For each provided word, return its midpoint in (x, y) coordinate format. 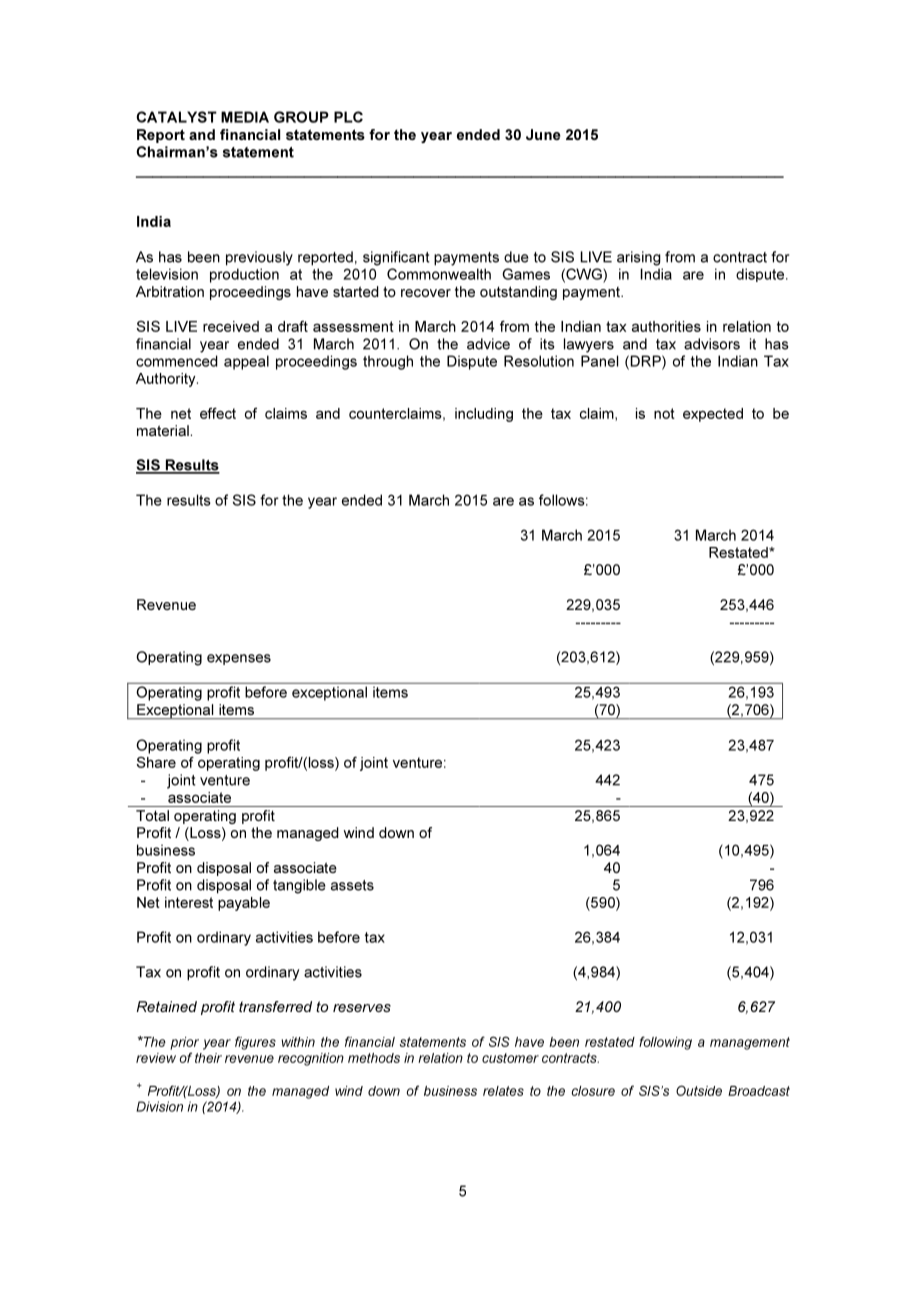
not (664, 413)
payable (244, 904)
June (543, 134)
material (163, 430)
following (665, 1043)
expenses (239, 659)
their (208, 1058)
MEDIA (245, 117)
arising (639, 258)
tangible (299, 886)
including (484, 415)
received (231, 326)
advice (488, 344)
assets (352, 885)
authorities (666, 326)
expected (713, 415)
